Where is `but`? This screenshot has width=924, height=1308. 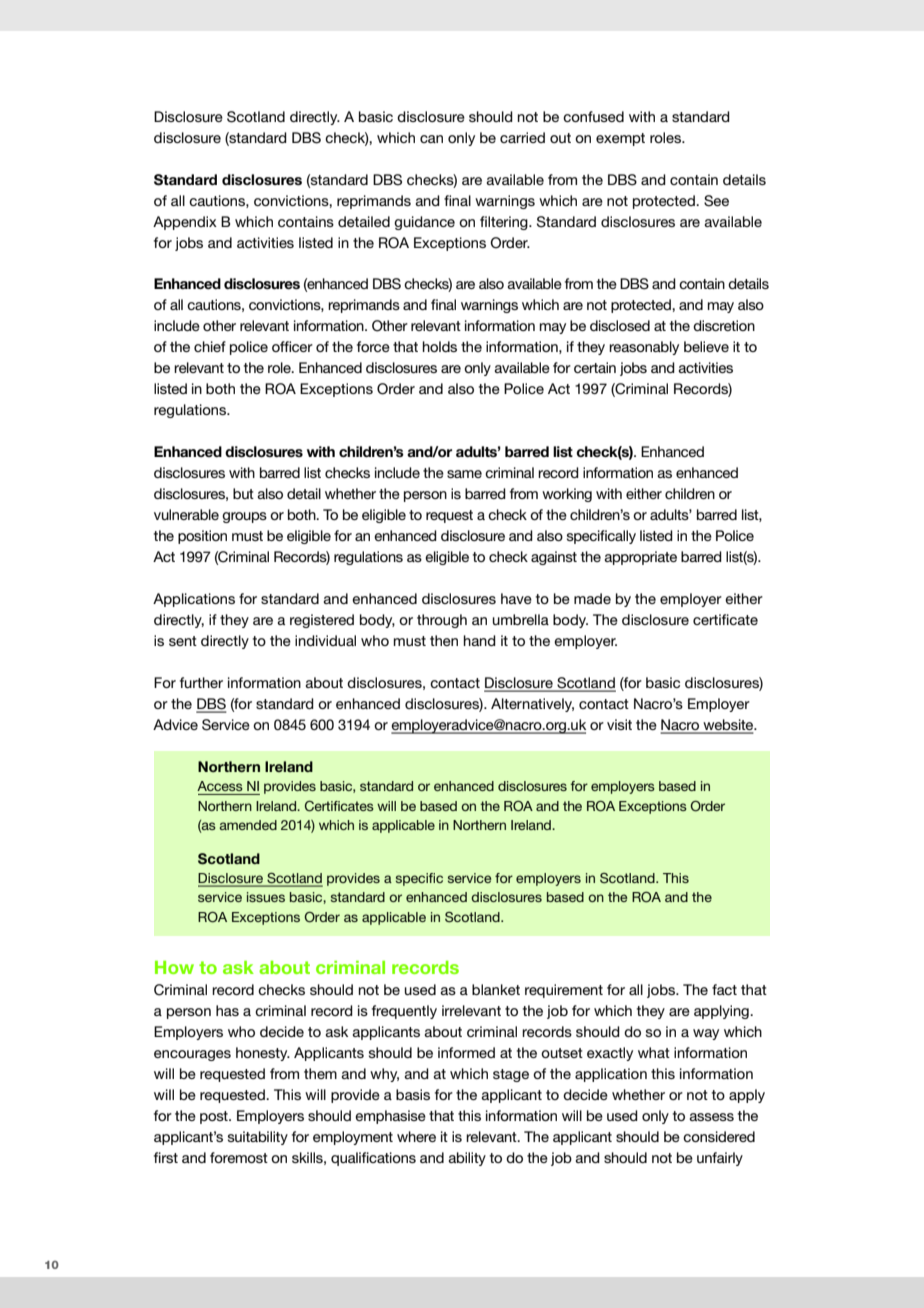
but is located at coordinates (243, 493).
